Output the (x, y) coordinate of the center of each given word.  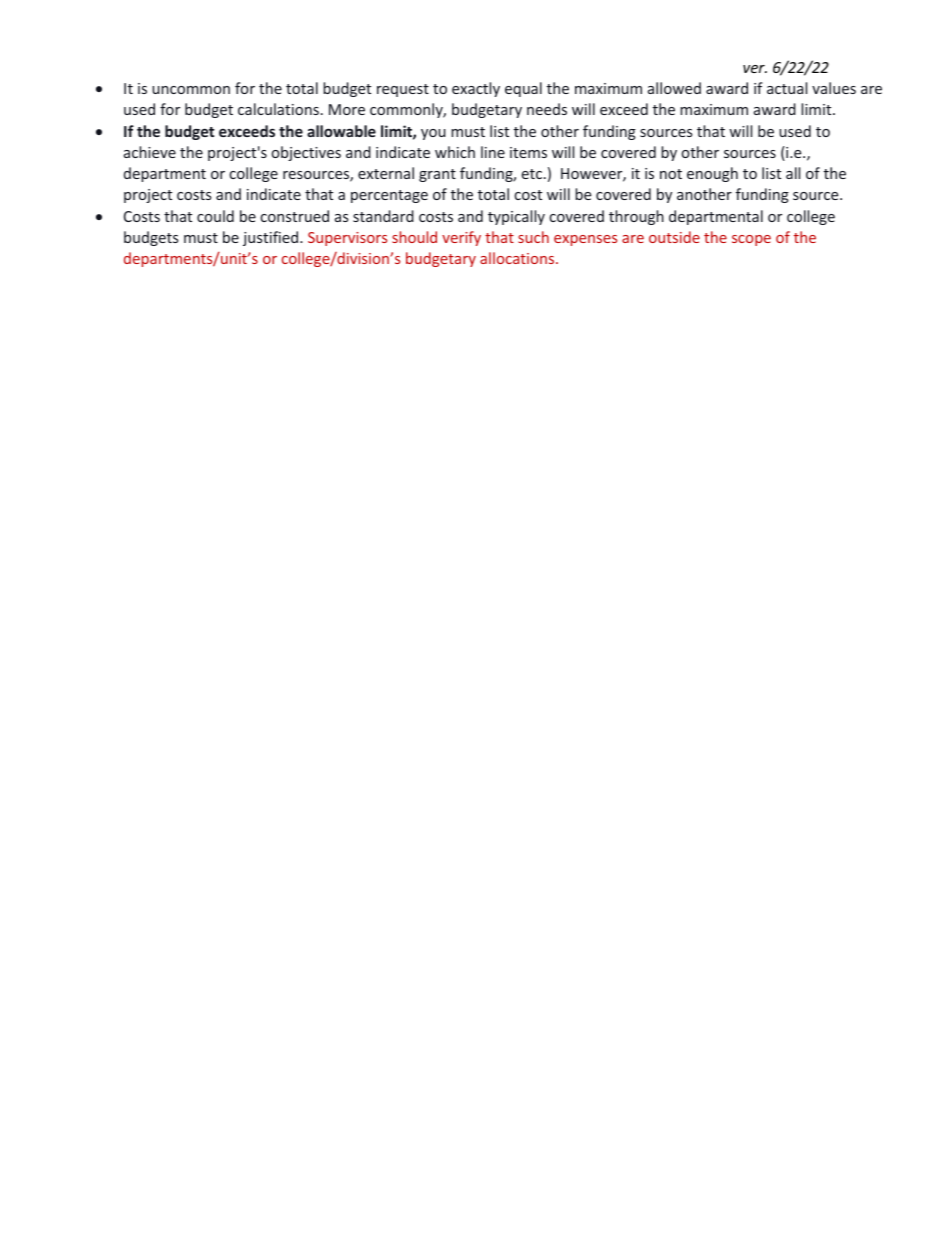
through (636, 217)
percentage (389, 196)
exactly (476, 89)
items (528, 152)
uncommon (191, 90)
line (493, 152)
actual (787, 88)
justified (272, 238)
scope (751, 240)
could (215, 216)
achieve (150, 152)
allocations (518, 258)
